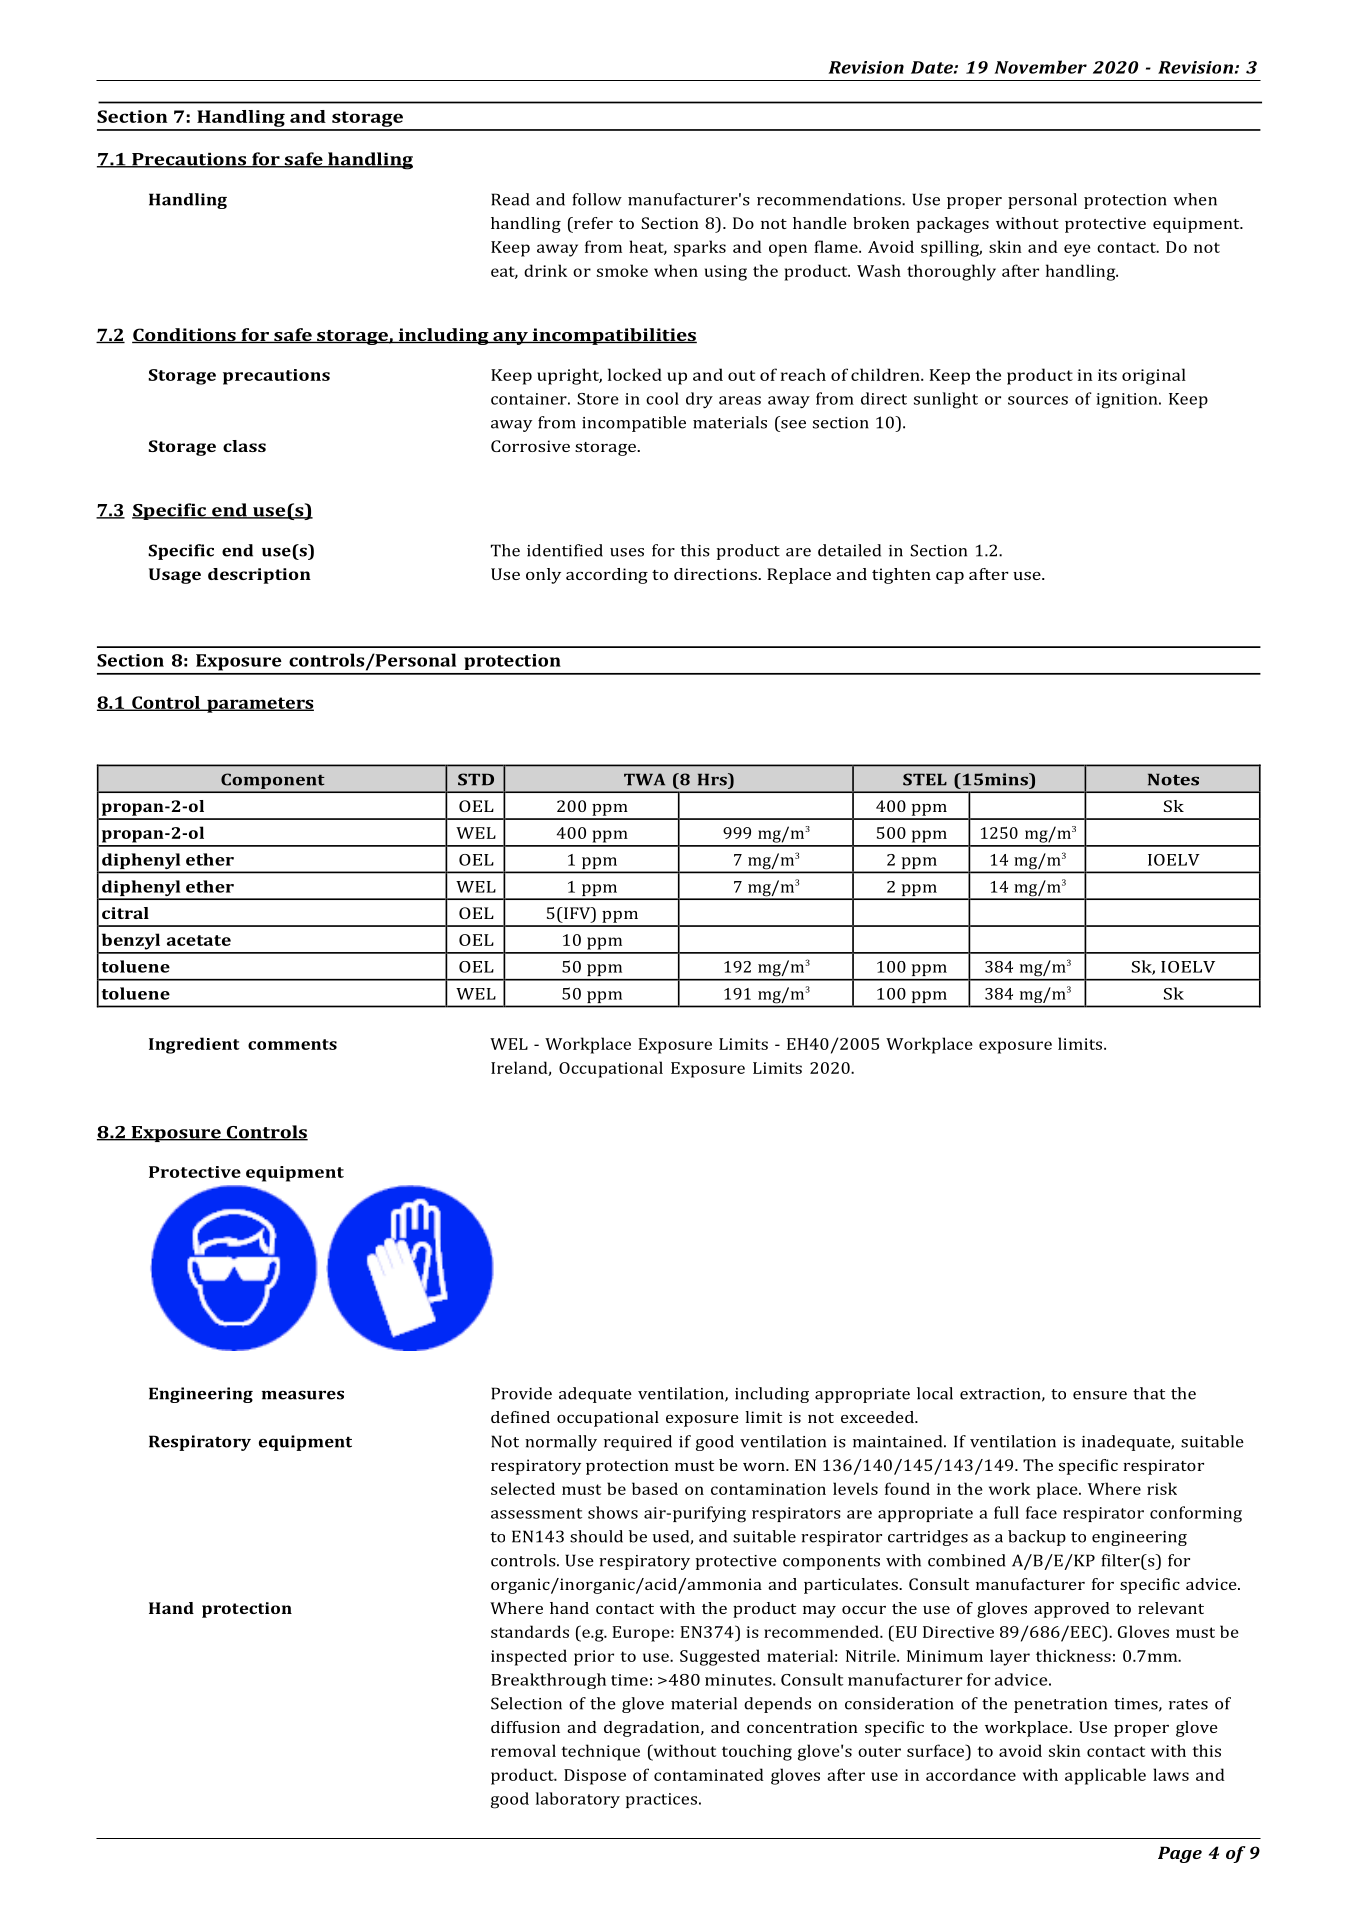 This screenshot has height=1920, width=1358. What do you see at coordinates (292, 1044) in the screenshot?
I see `comments` at bounding box center [292, 1044].
